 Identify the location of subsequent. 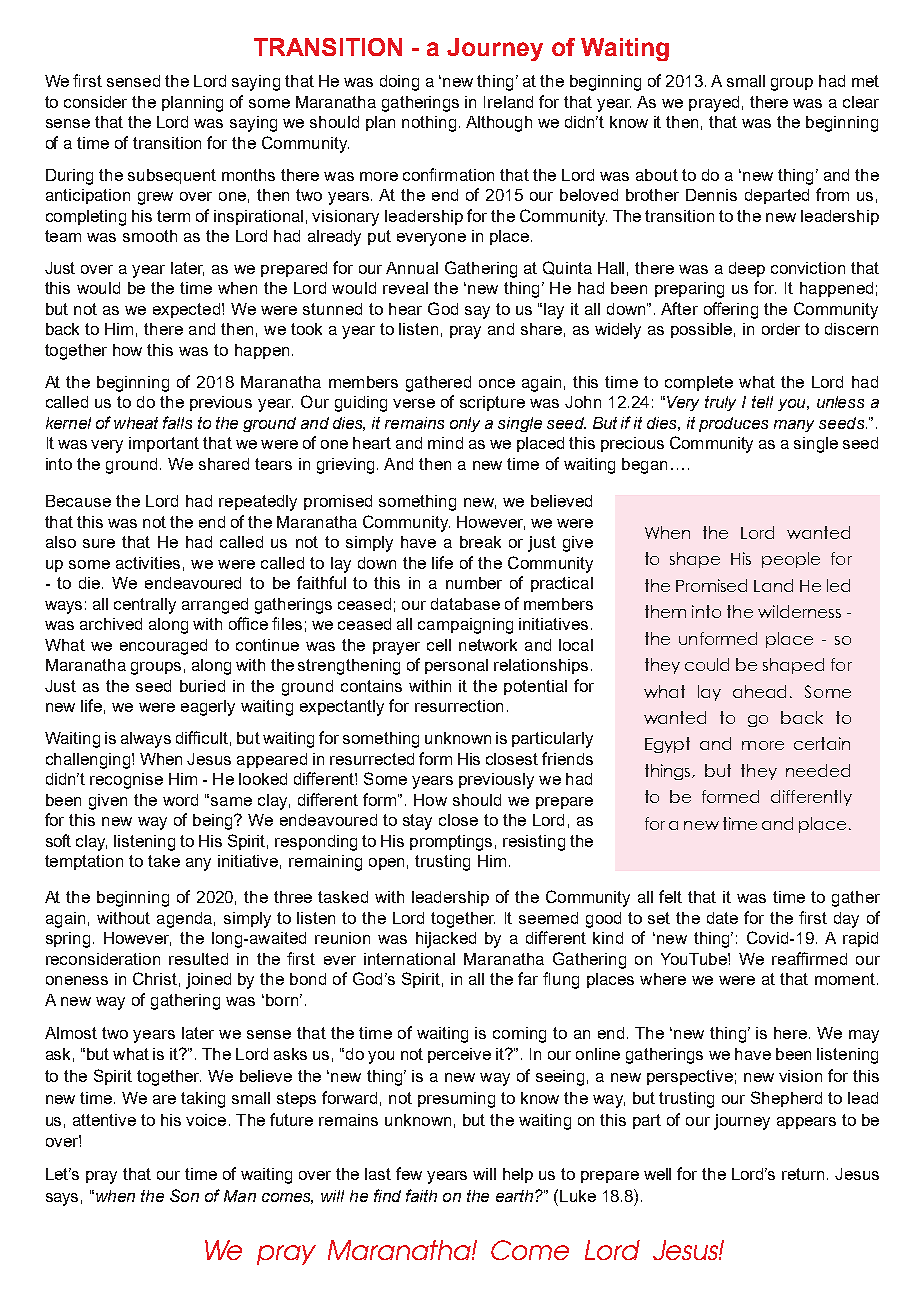
(172, 176).
